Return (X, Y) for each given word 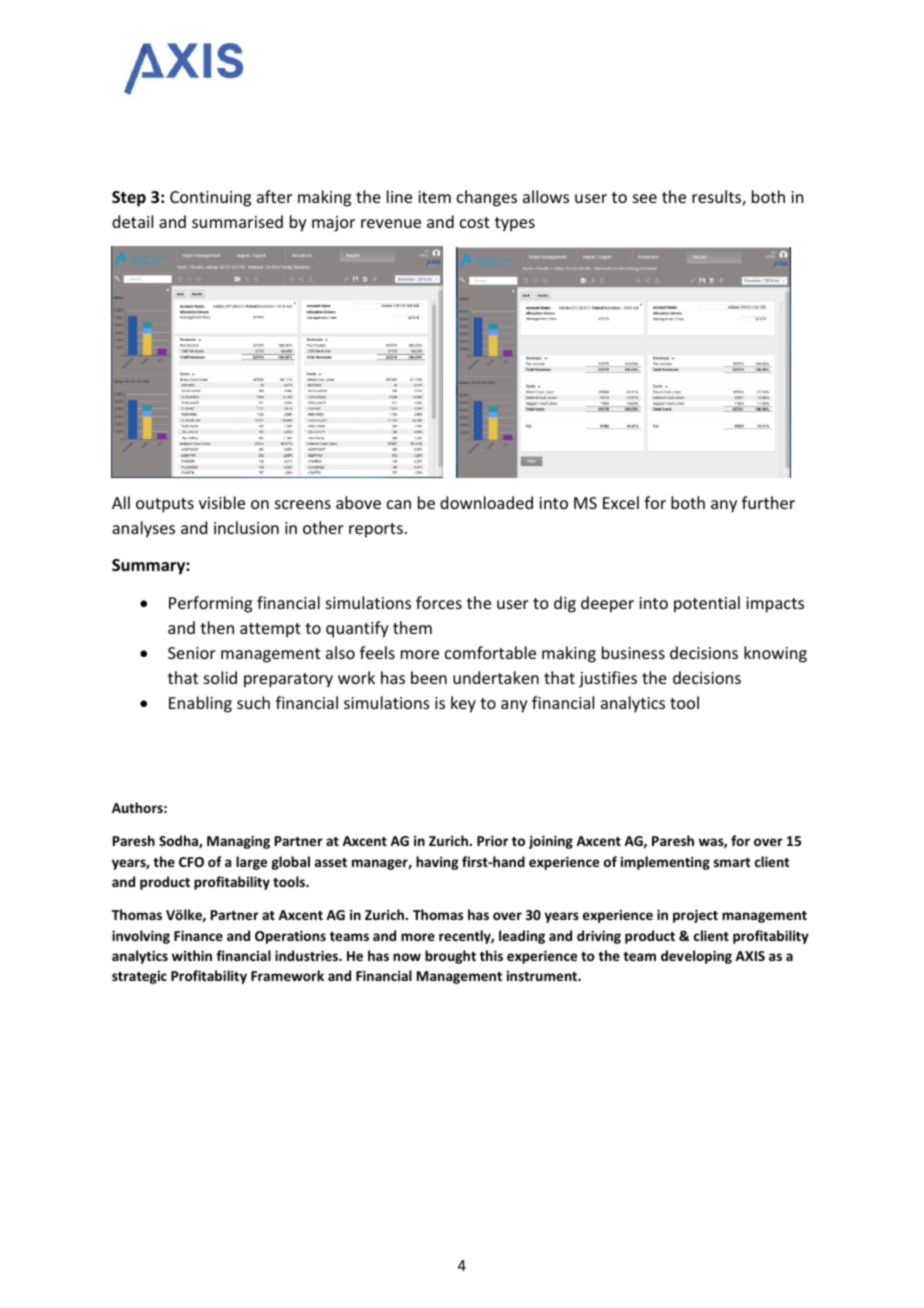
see (645, 198)
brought (450, 957)
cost (475, 222)
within (192, 955)
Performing (210, 604)
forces (439, 602)
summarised (237, 221)
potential (707, 604)
